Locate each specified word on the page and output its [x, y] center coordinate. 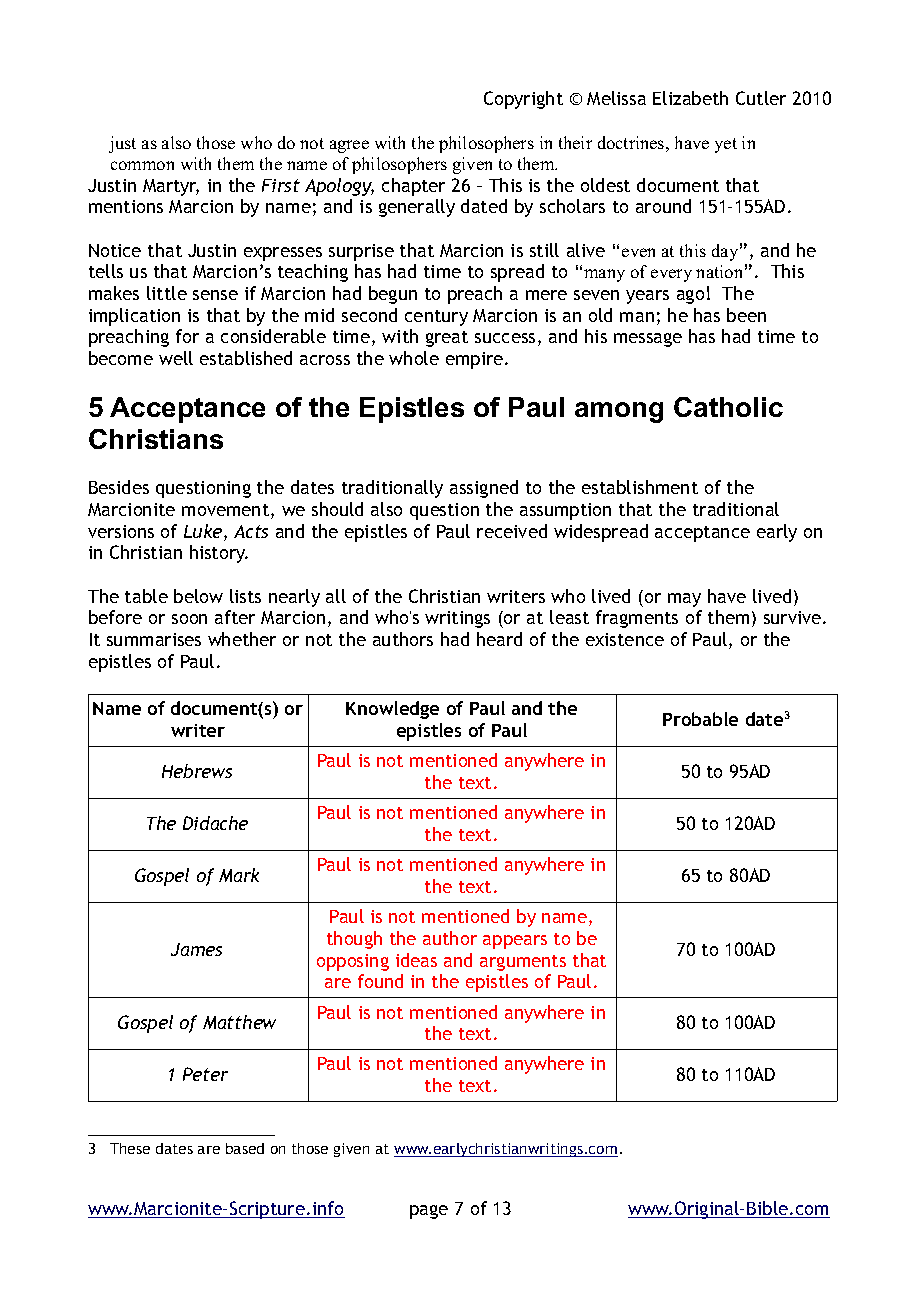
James [196, 949]
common [142, 165]
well [176, 358]
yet [726, 145]
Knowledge [392, 710]
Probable [700, 719]
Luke [204, 532]
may [684, 600]
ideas [416, 960]
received [512, 531]
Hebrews [197, 771]
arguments [523, 963]
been [746, 315]
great [447, 339]
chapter [413, 187]
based [245, 1148]
